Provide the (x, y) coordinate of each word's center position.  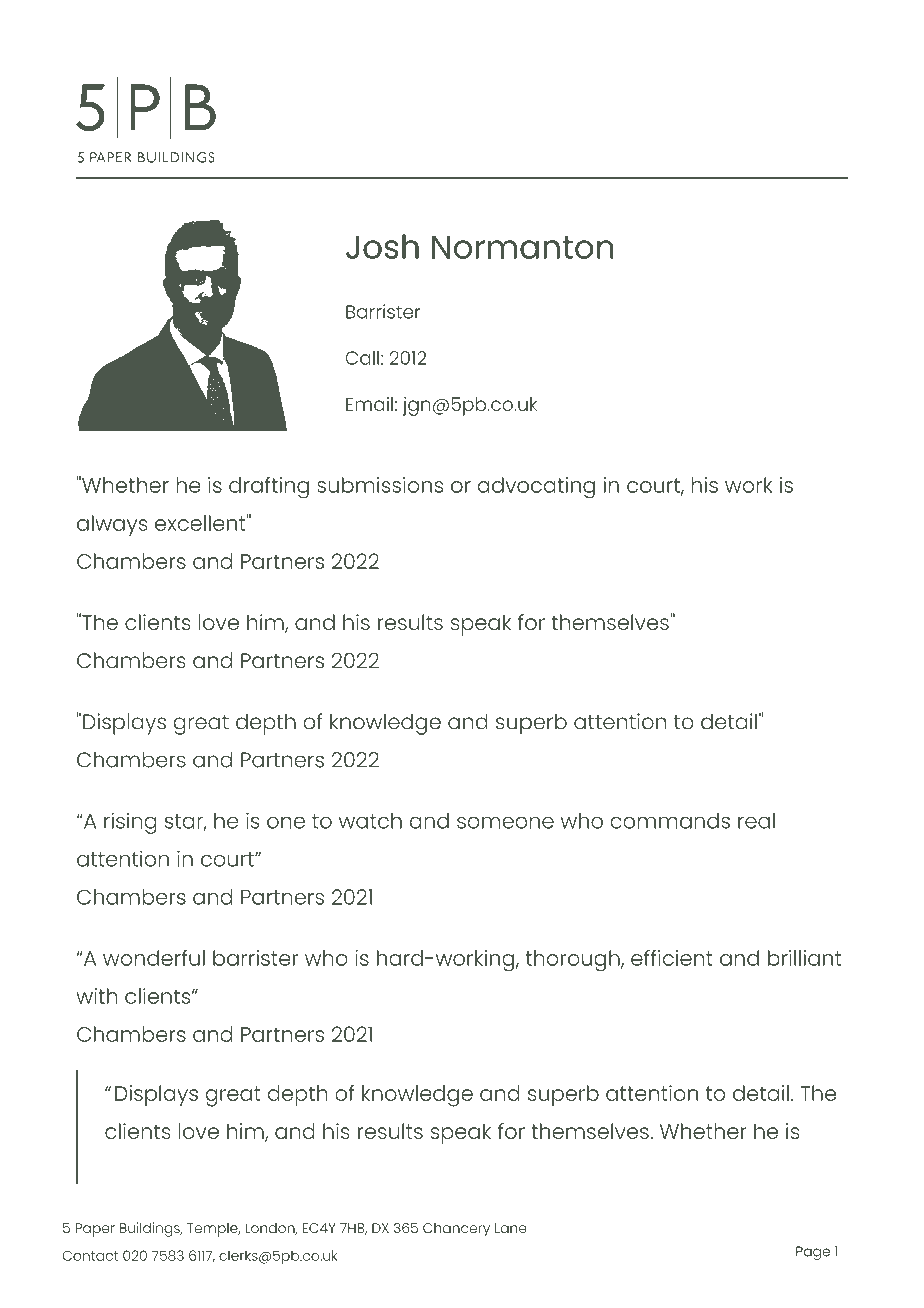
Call (362, 357)
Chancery (456, 1230)
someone (505, 822)
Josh (382, 246)
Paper (95, 1230)
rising (130, 823)
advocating (536, 488)
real (756, 821)
